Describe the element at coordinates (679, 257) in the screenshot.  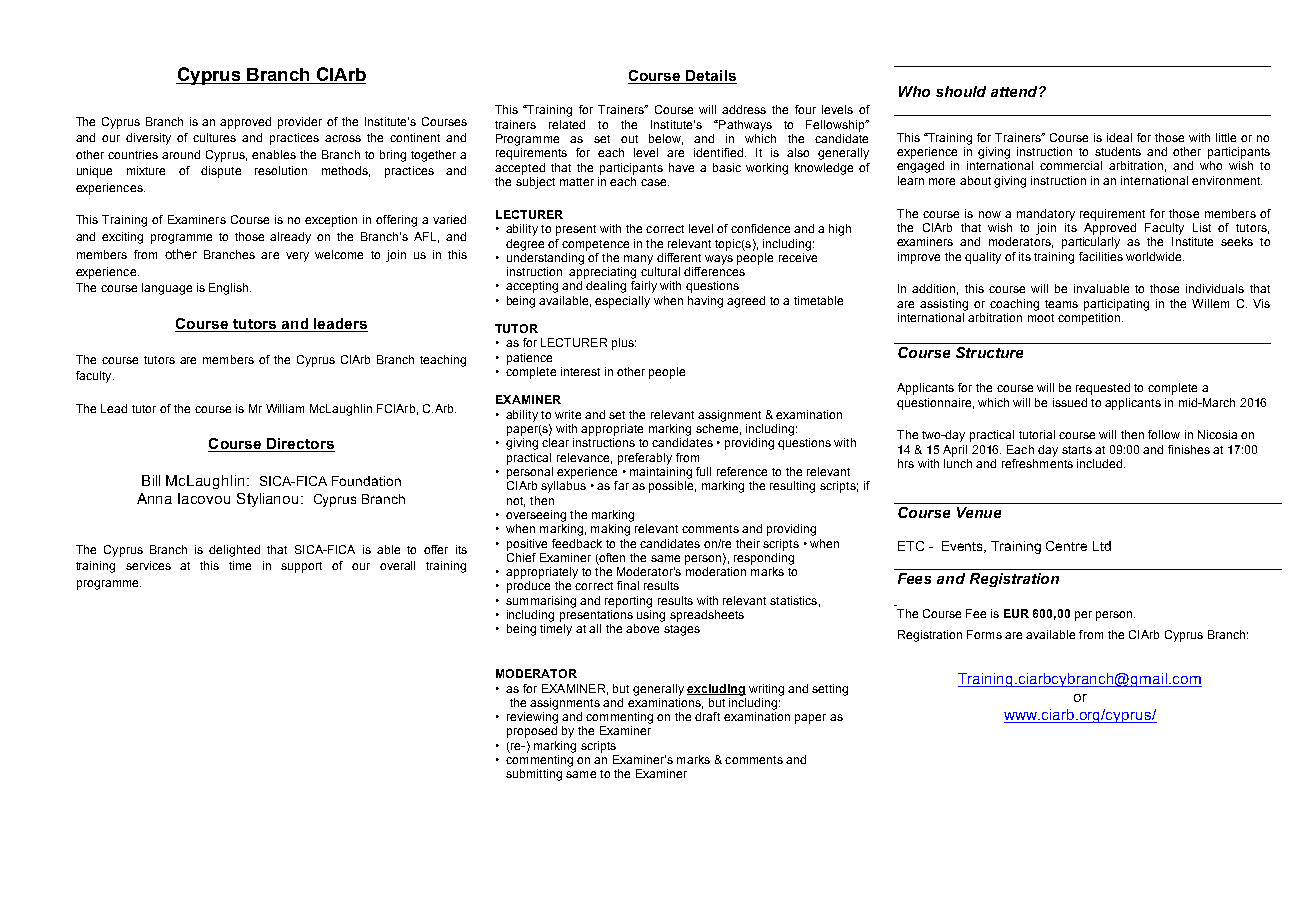
I see `different` at that location.
